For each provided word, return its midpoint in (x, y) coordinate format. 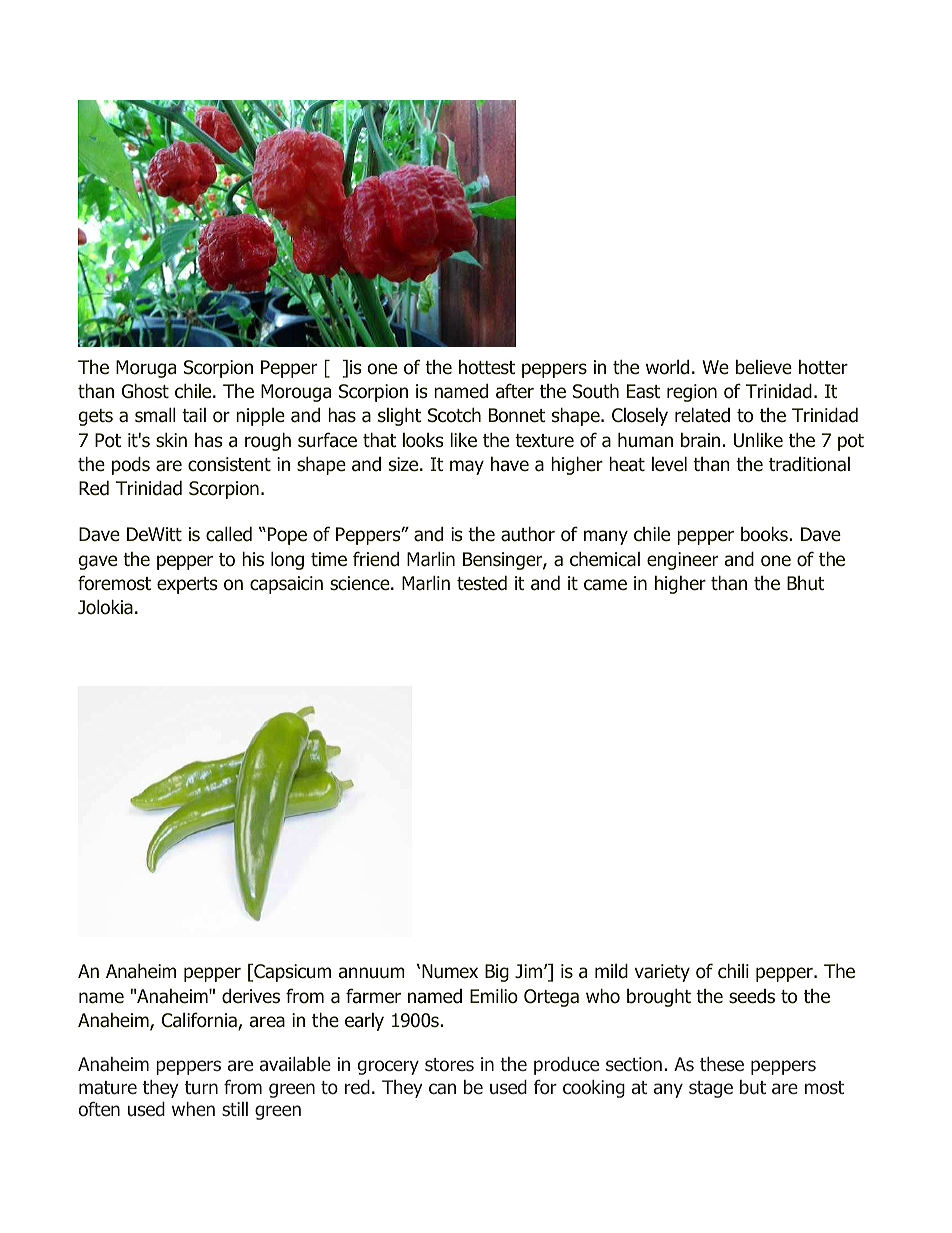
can (442, 1089)
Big (497, 973)
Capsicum (291, 973)
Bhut (806, 583)
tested (482, 583)
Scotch (454, 415)
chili (733, 971)
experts (187, 585)
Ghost (145, 391)
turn (201, 1088)
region (692, 393)
